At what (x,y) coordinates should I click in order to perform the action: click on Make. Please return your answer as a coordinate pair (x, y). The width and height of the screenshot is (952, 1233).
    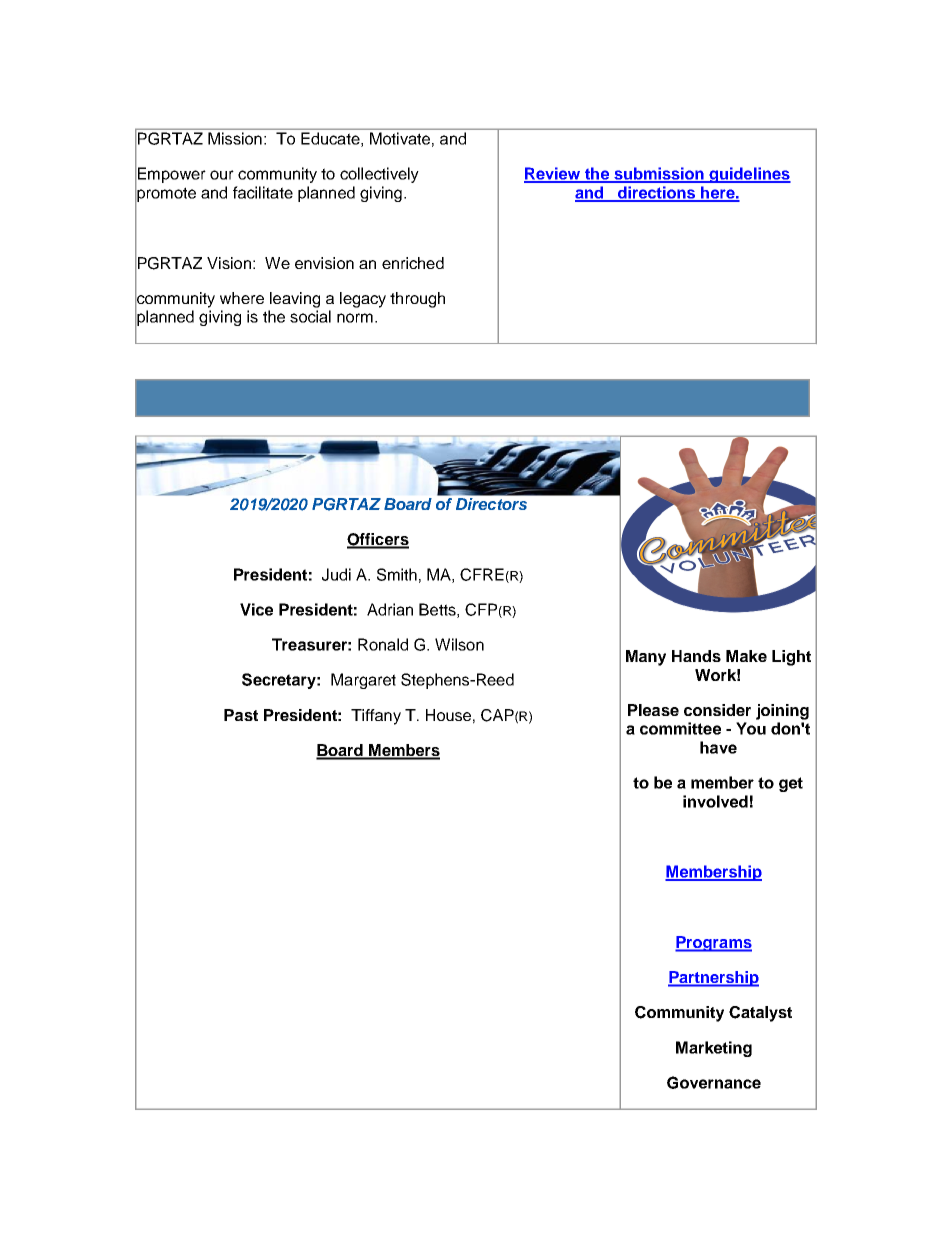
    Looking at the image, I should click on (746, 656).
